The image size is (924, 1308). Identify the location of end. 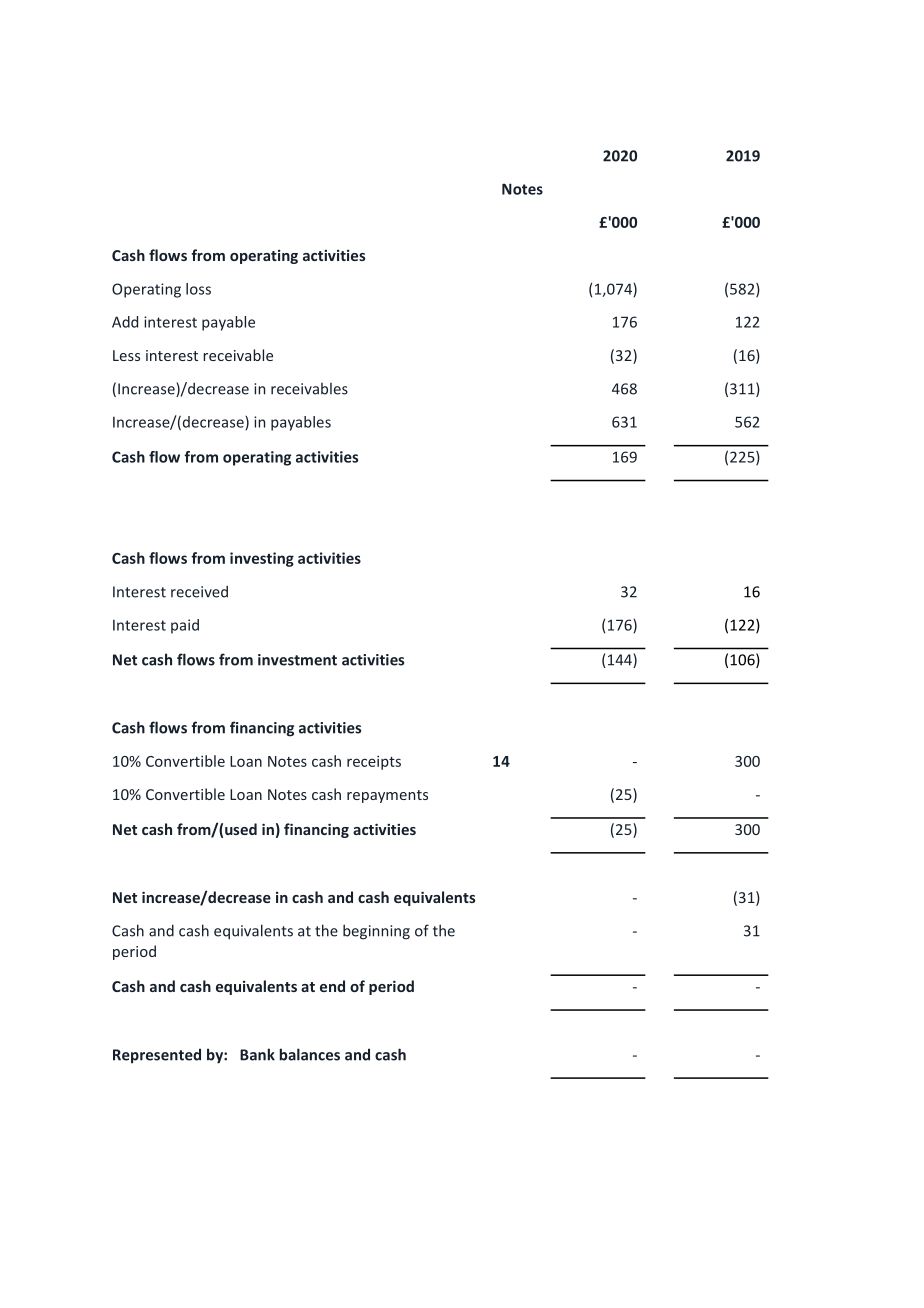
(332, 986).
